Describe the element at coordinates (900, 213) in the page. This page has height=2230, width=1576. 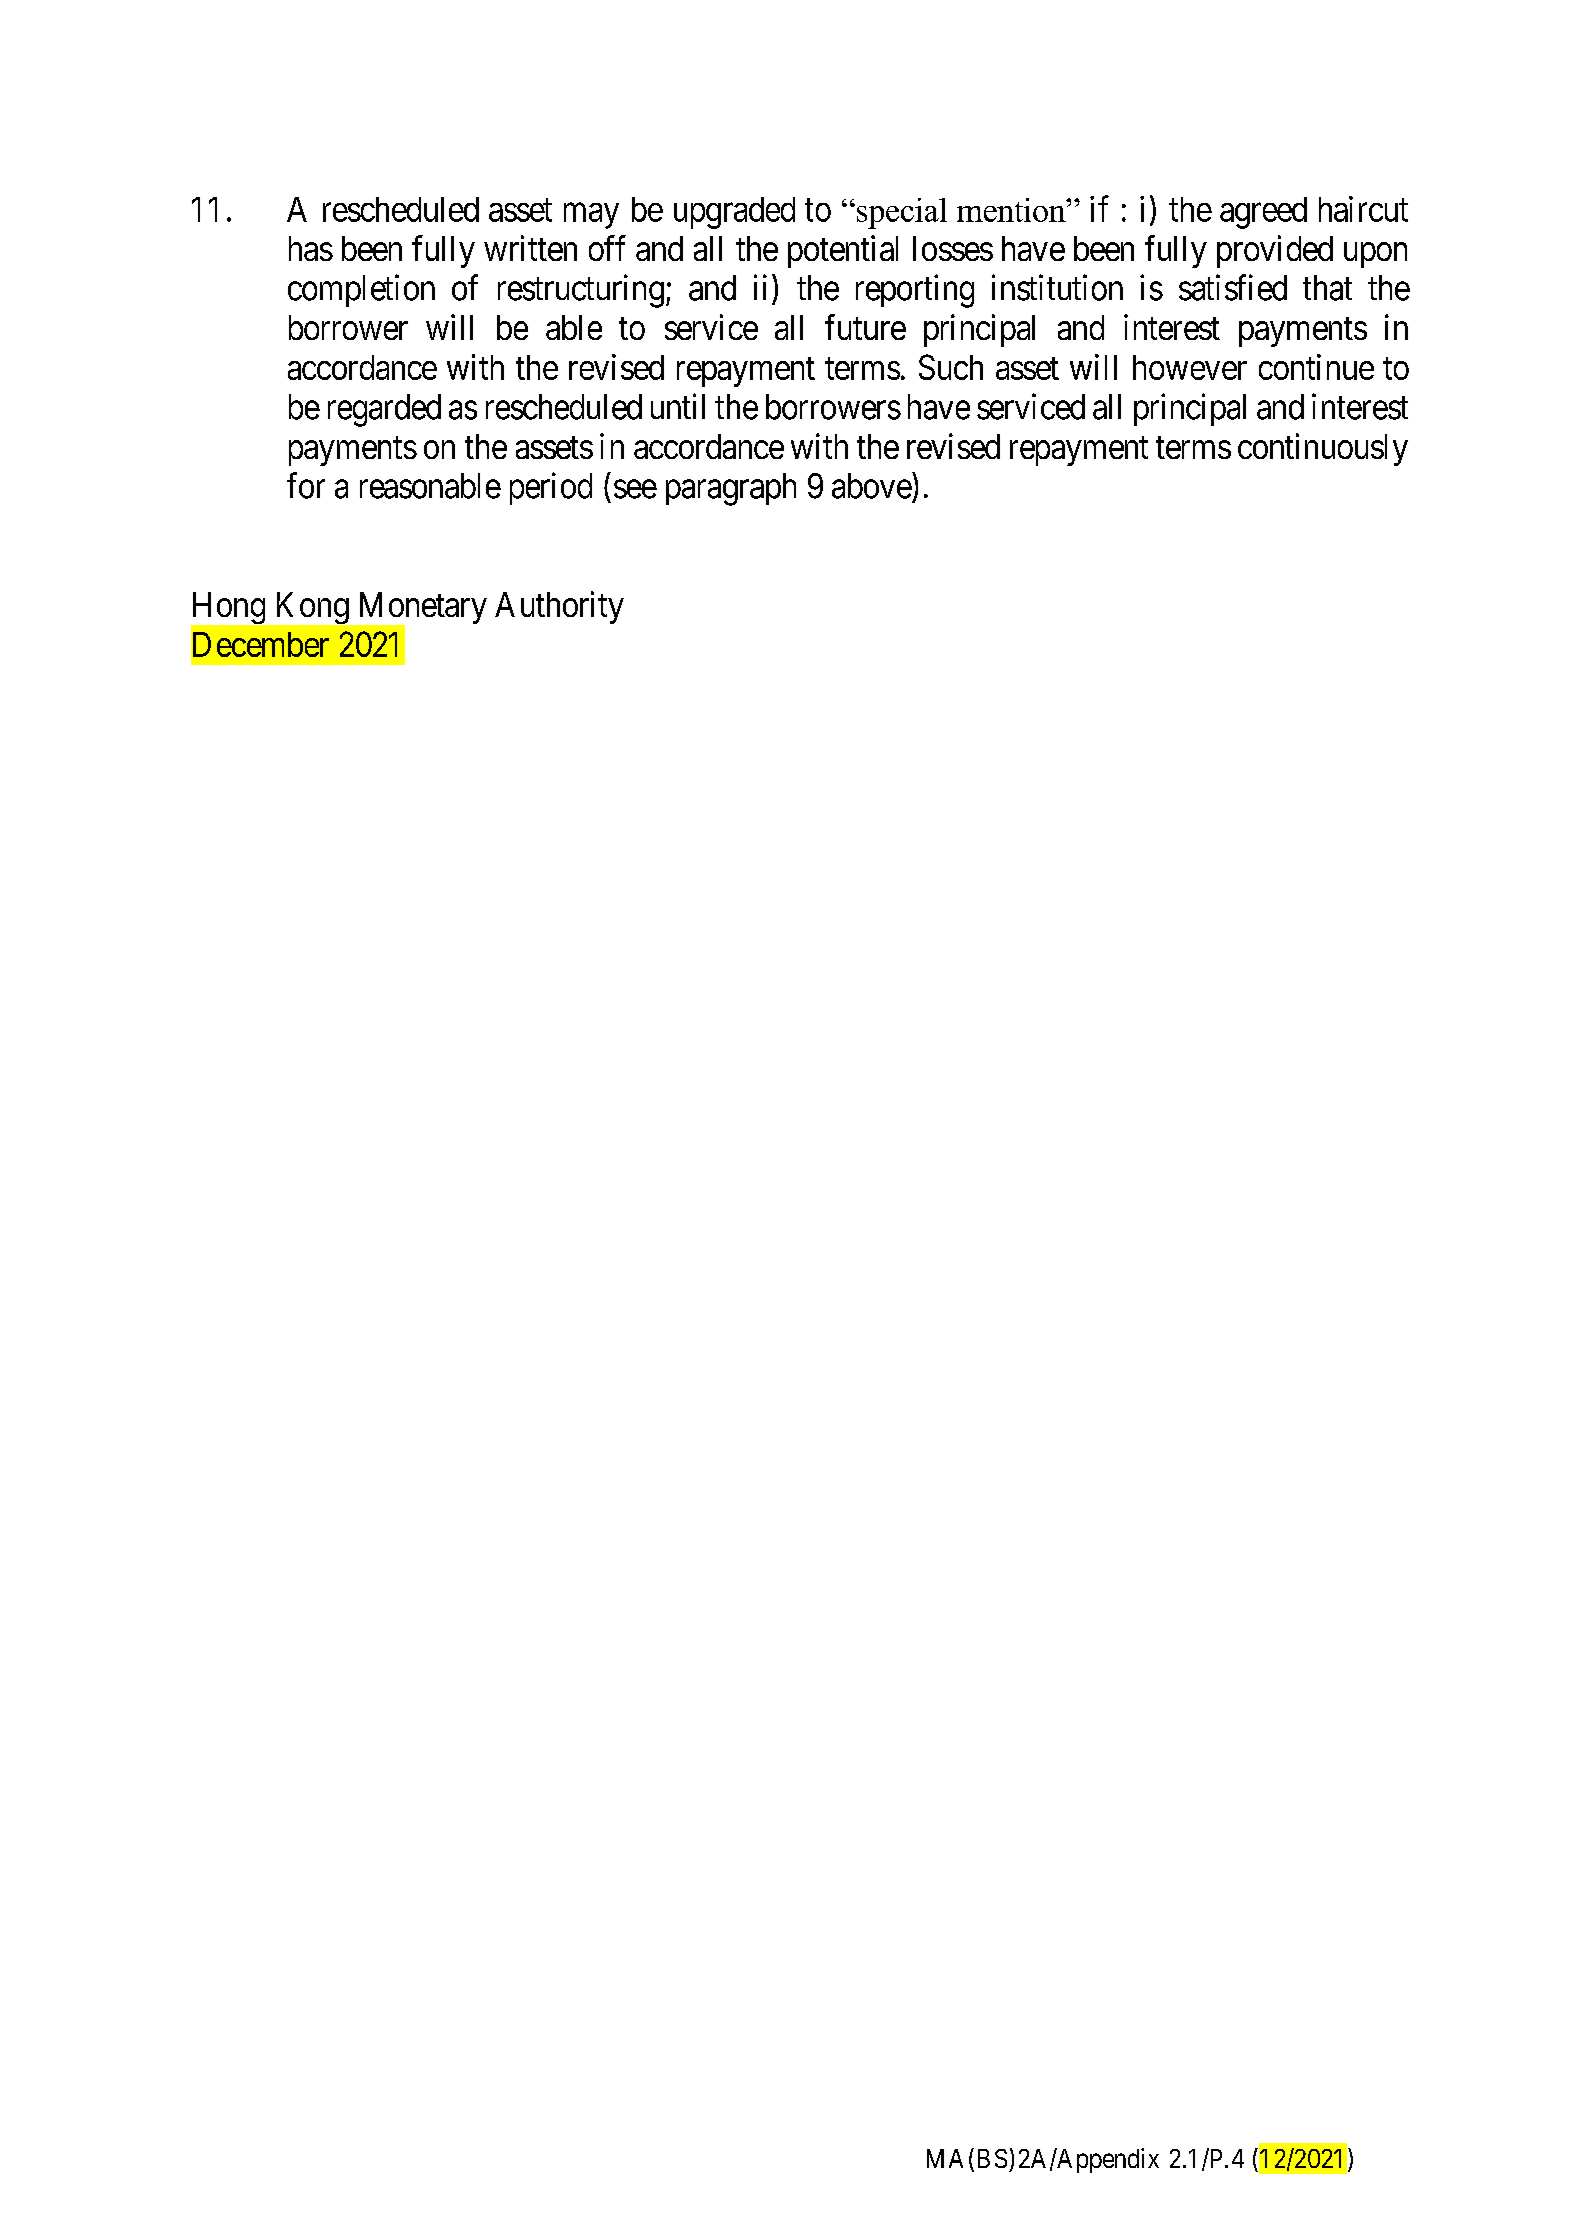
I see `special` at that location.
